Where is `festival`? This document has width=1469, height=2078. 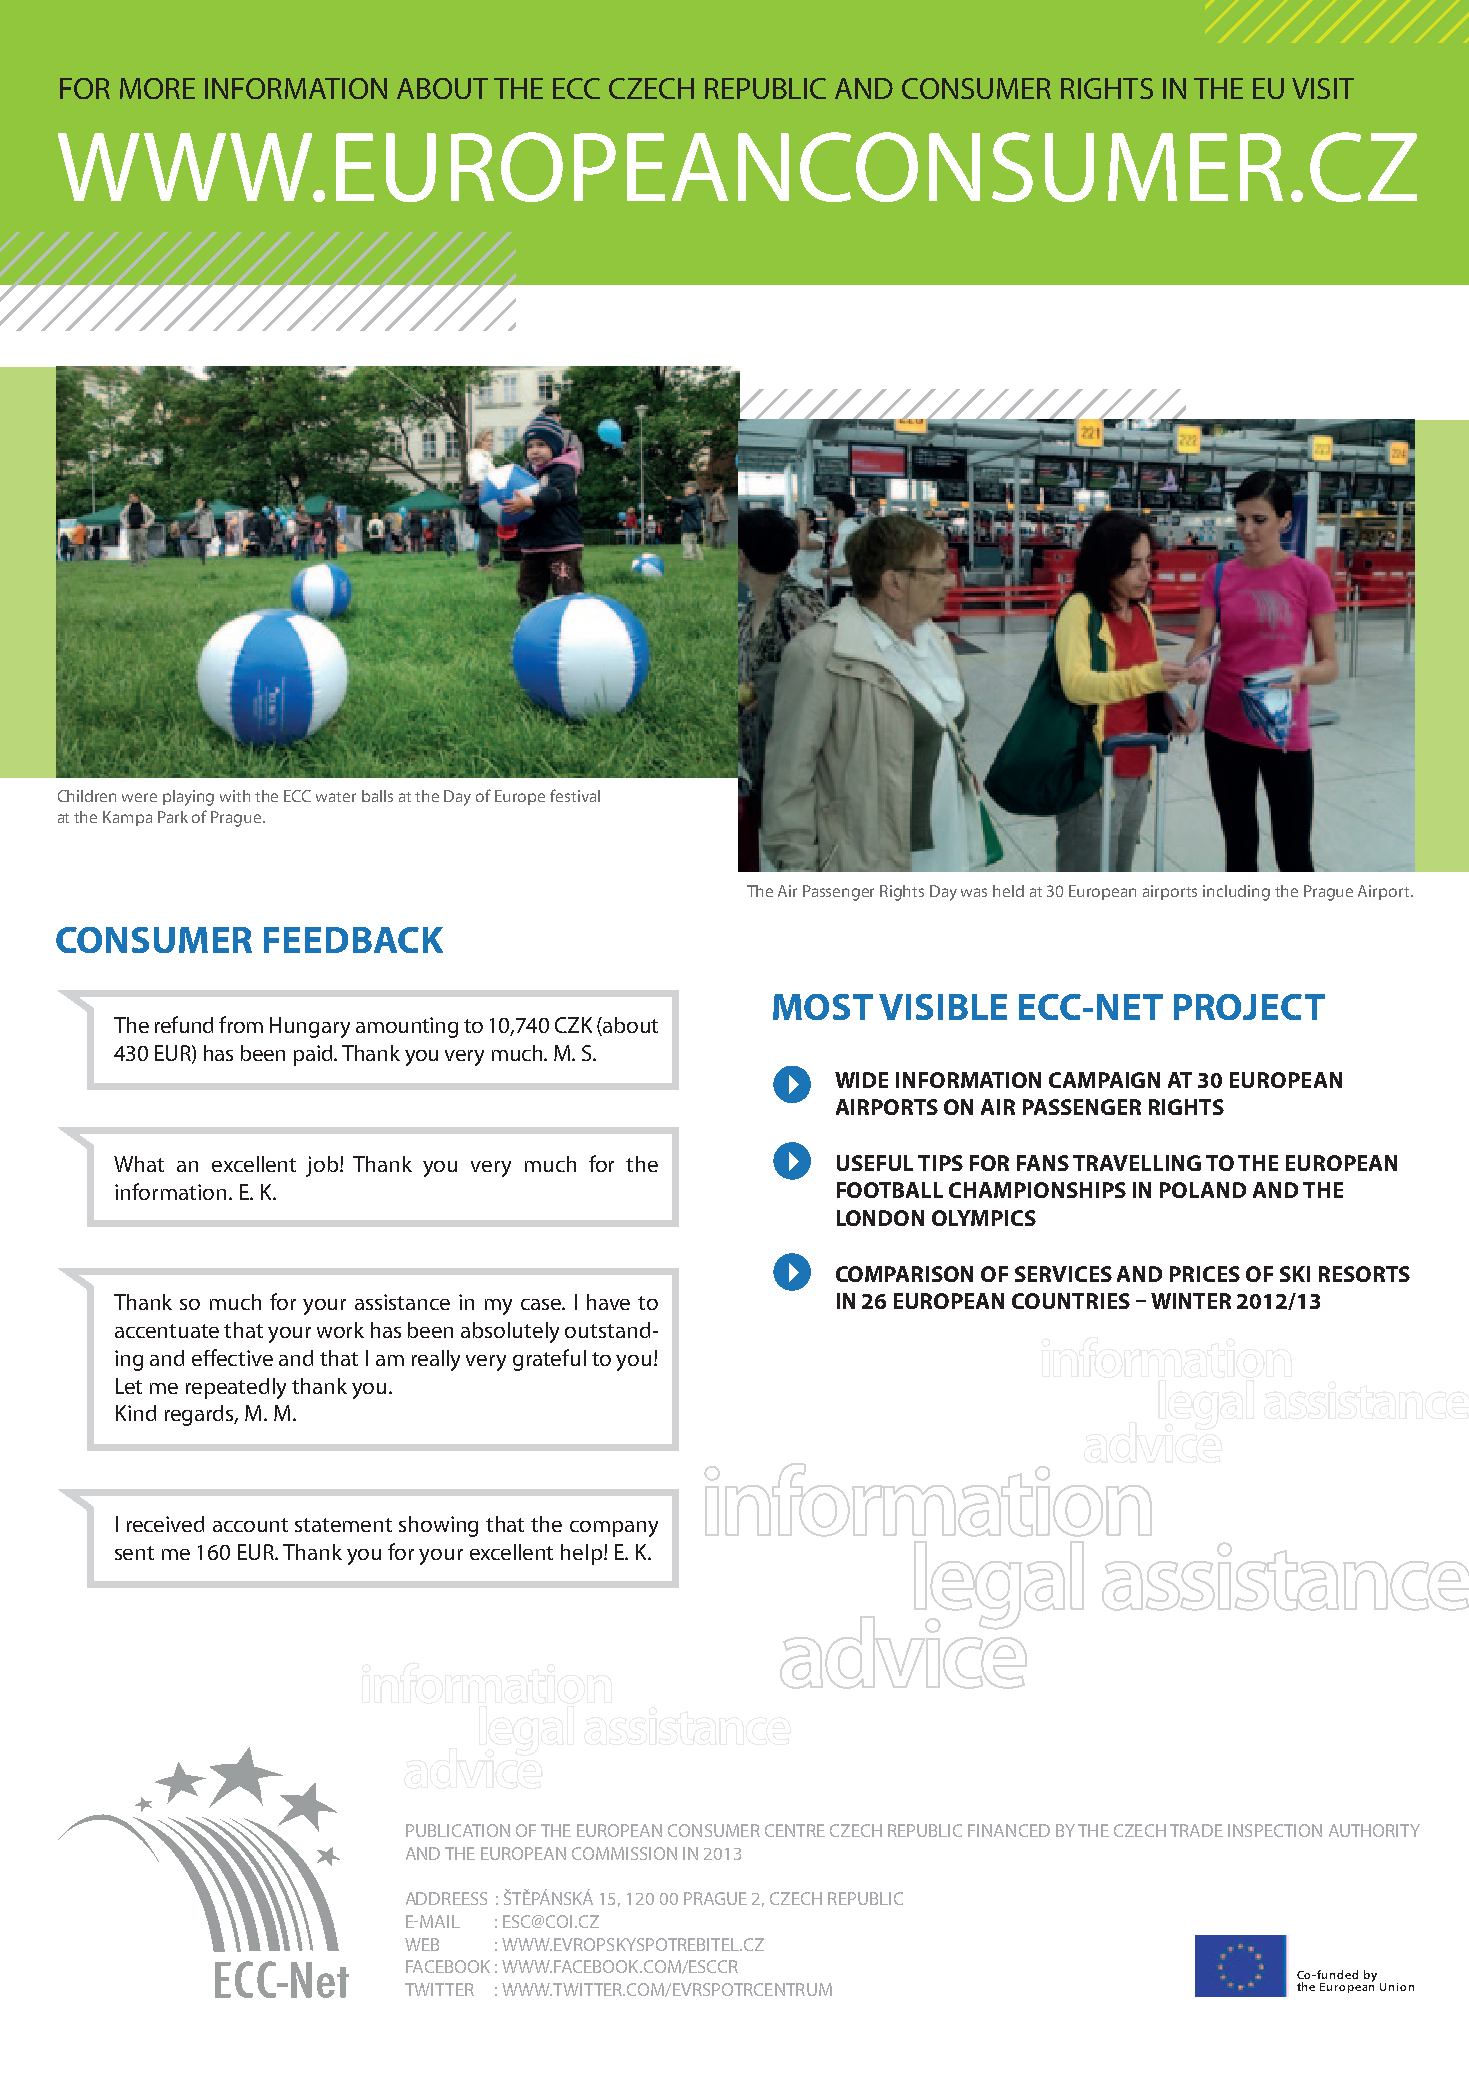 festival is located at coordinates (575, 795).
